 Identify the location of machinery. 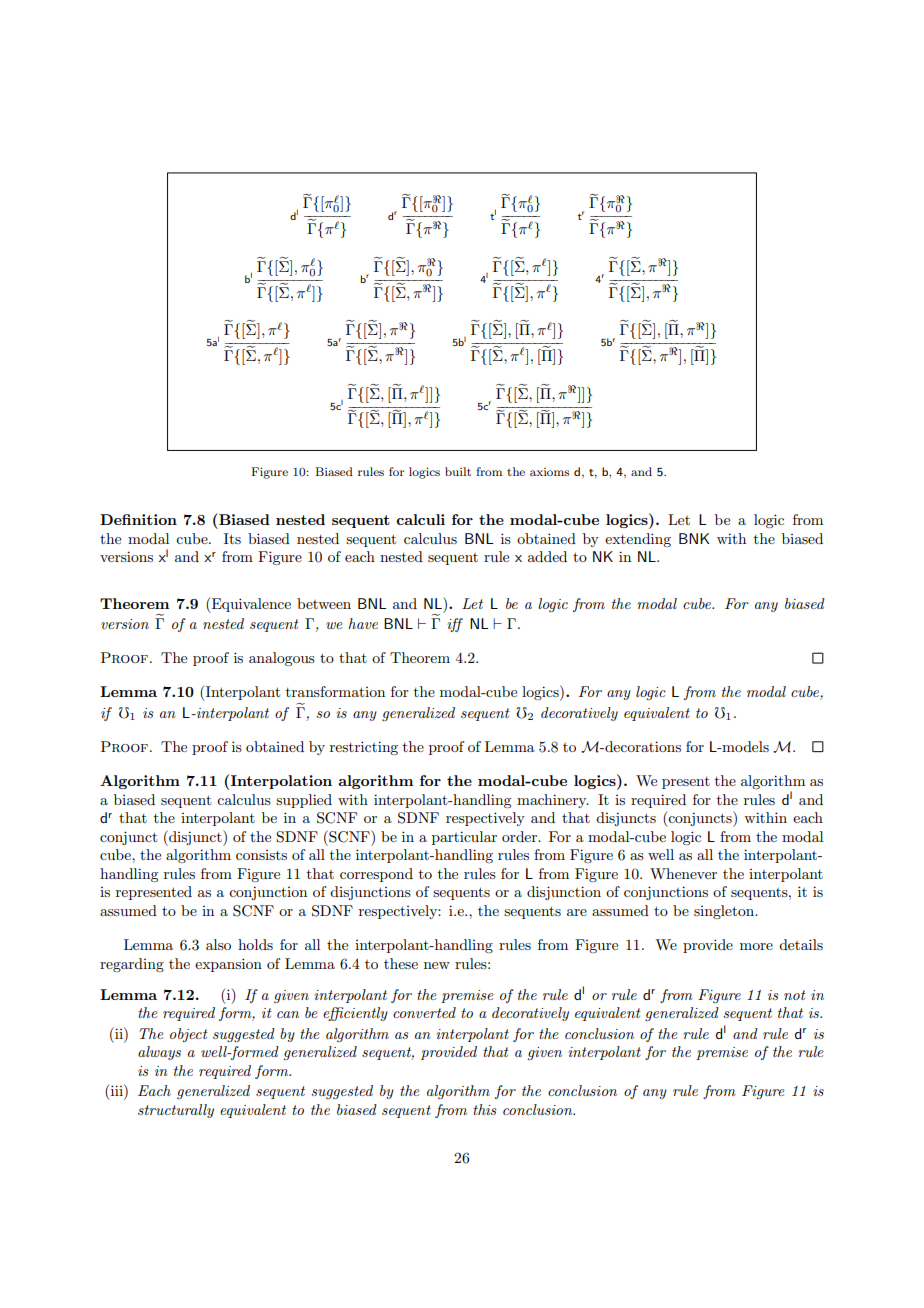
(553, 801).
